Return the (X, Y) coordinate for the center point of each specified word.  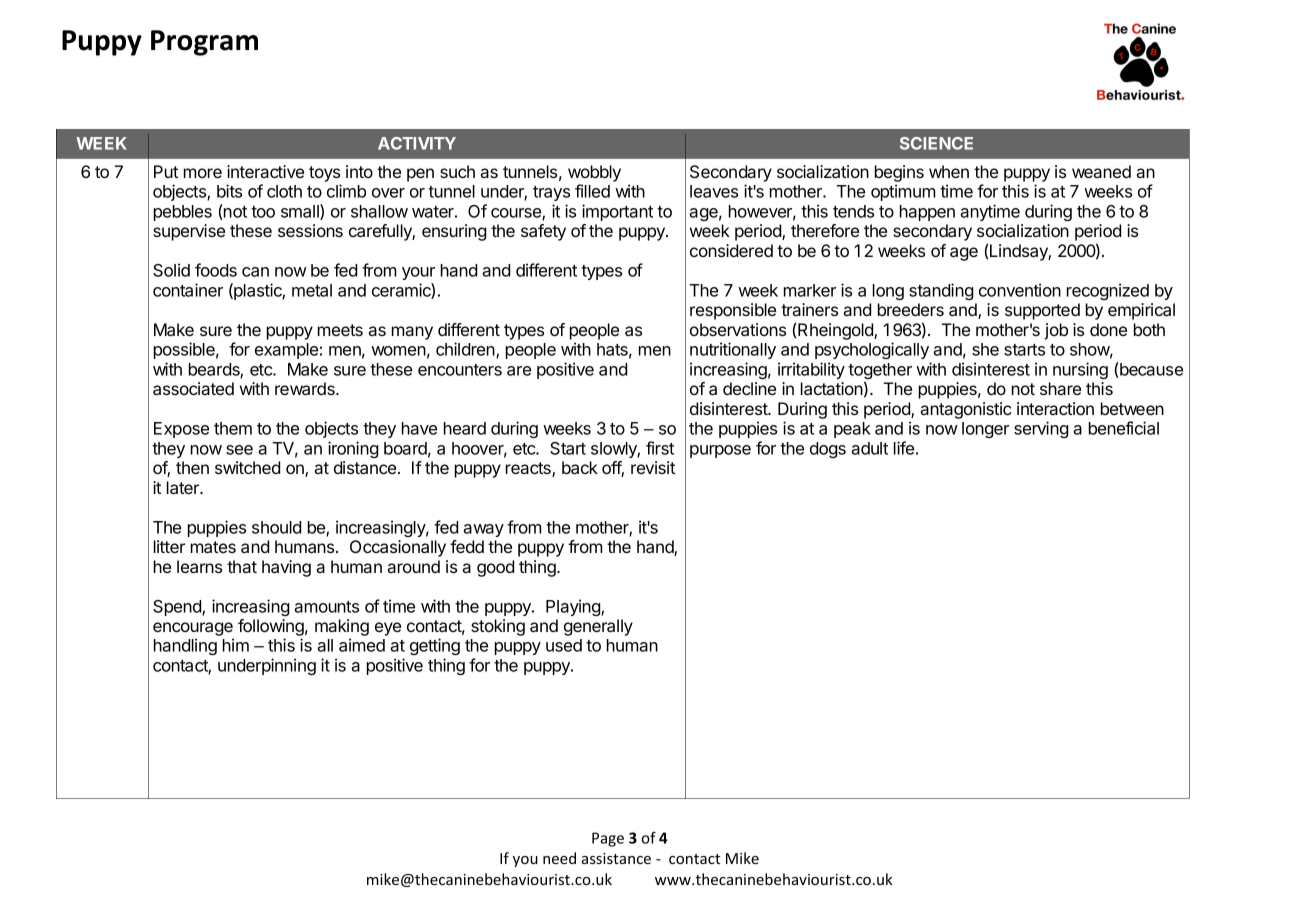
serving (1041, 429)
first (660, 448)
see (239, 450)
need (559, 858)
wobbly (594, 173)
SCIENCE (936, 143)
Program (204, 43)
